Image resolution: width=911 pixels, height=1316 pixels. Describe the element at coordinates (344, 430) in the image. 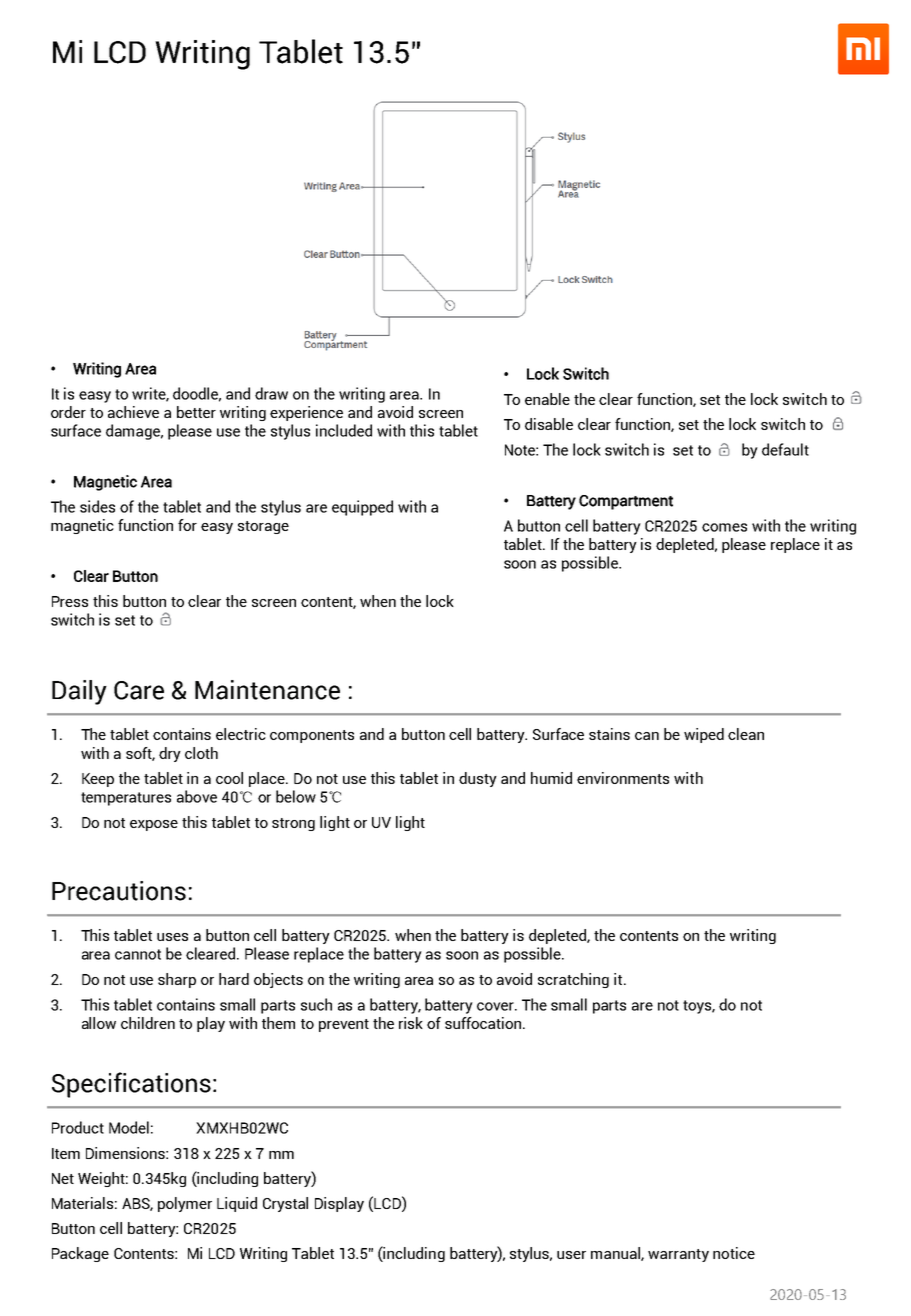

I see `included` at that location.
